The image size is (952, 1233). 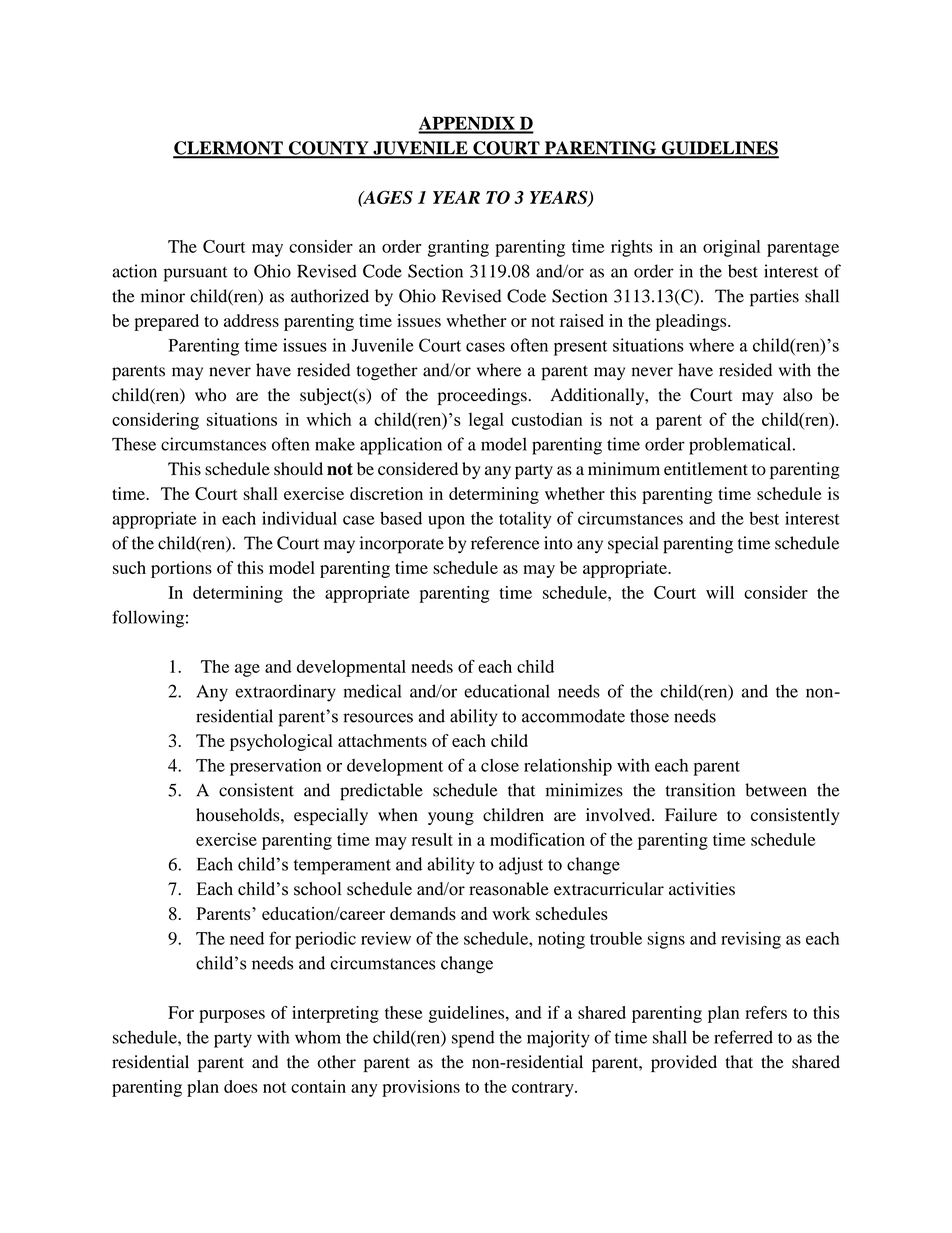 What do you see at coordinates (241, 1086) in the screenshot?
I see `does` at bounding box center [241, 1086].
